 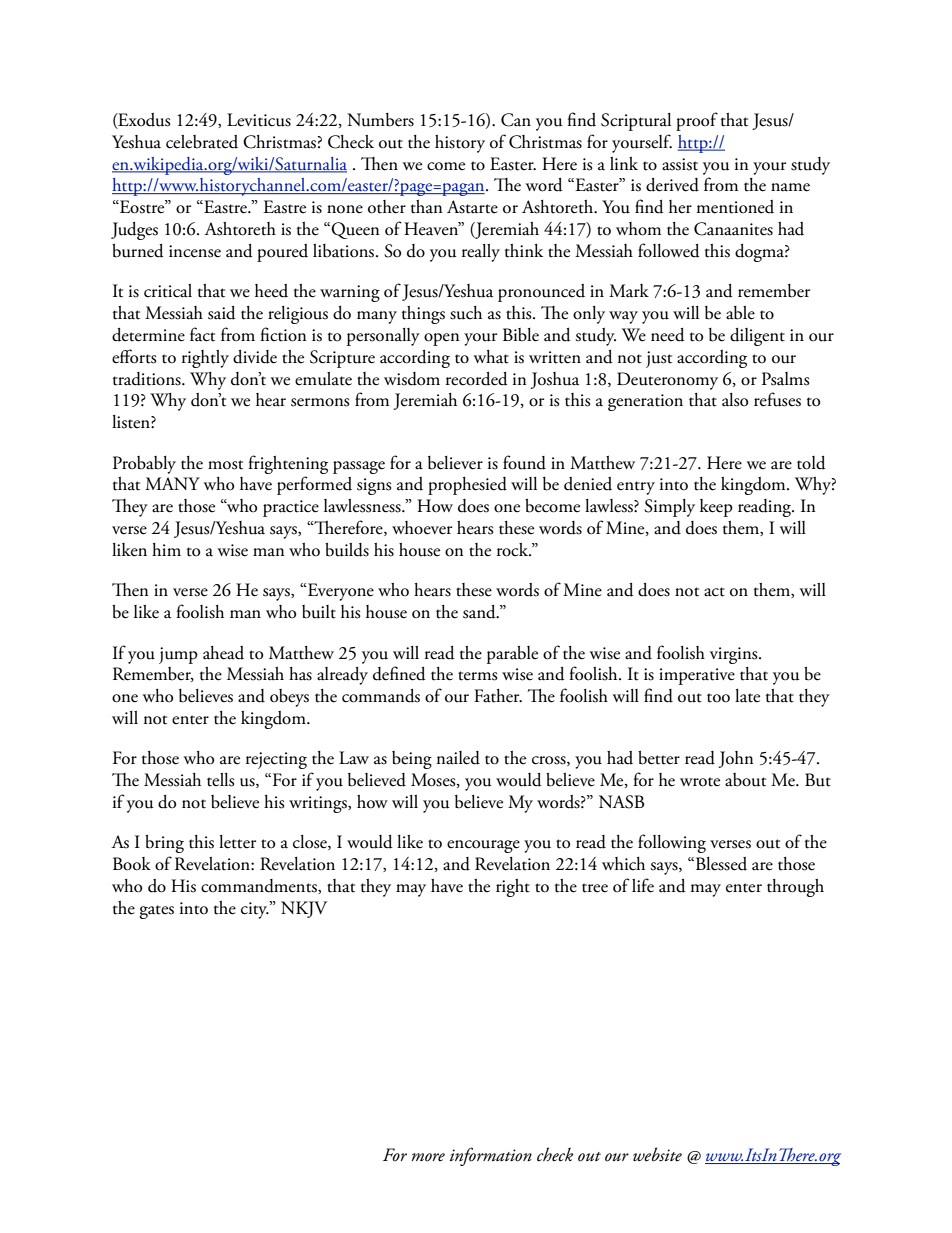 I want to click on more, so click(x=428, y=1157).
